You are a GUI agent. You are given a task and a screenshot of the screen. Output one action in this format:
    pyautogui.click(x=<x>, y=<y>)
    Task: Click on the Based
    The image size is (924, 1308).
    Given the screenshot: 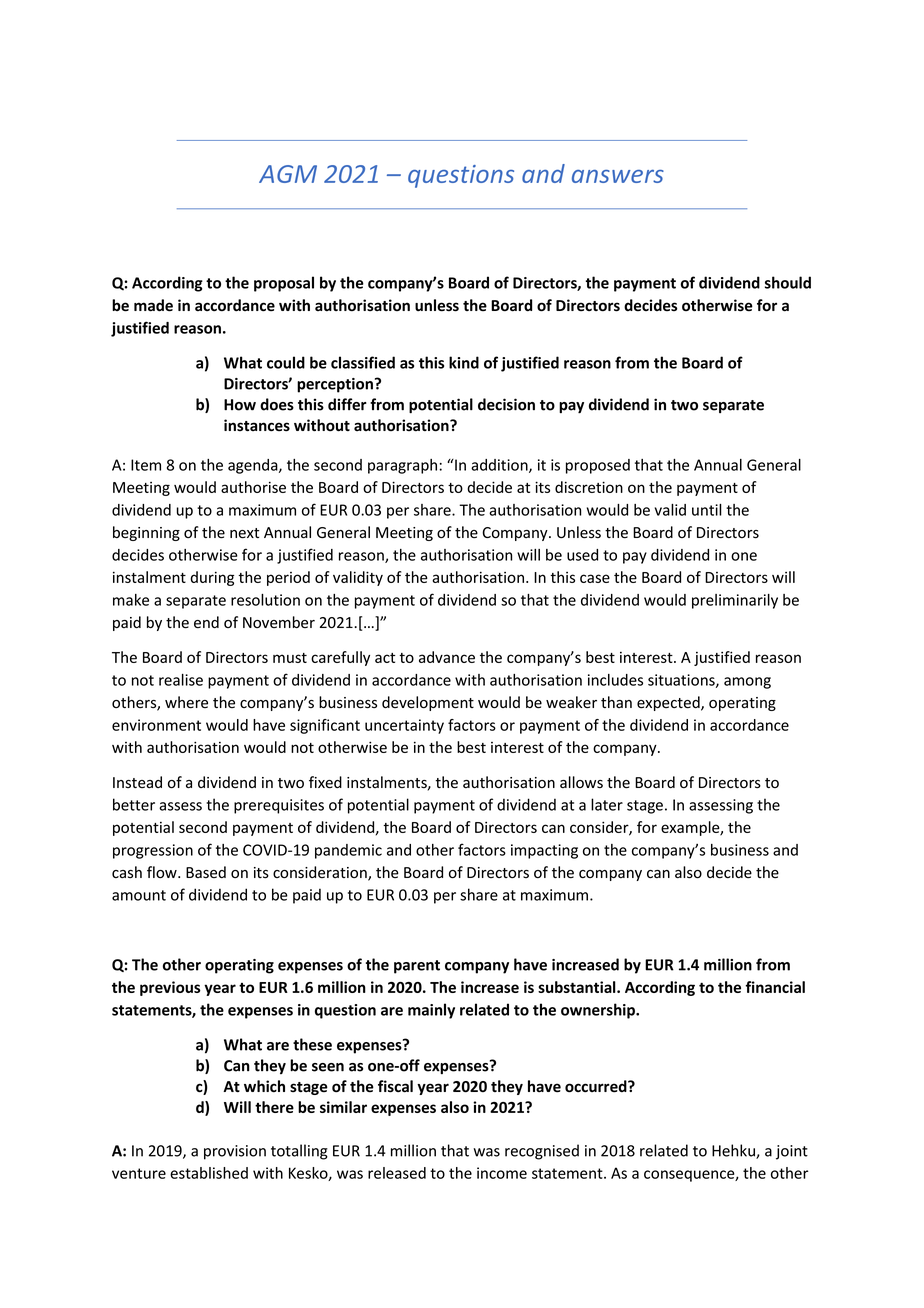 What is the action you would take?
    pyautogui.click(x=206, y=872)
